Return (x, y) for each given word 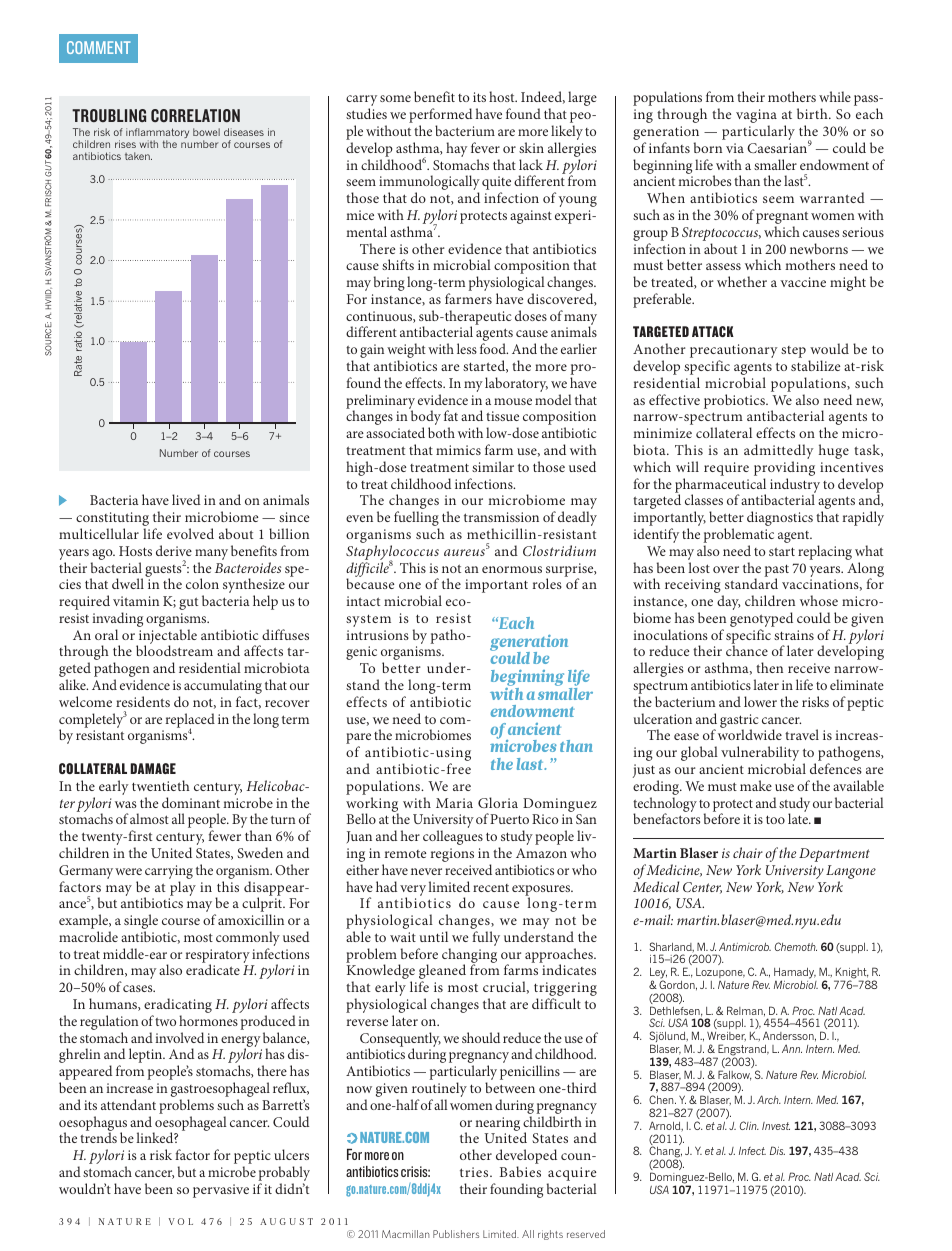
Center (702, 888)
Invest (776, 1126)
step (793, 352)
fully (486, 938)
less (467, 348)
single (141, 923)
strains (794, 635)
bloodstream (174, 650)
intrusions (377, 635)
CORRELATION (195, 115)
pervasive (221, 1191)
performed (440, 117)
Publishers (456, 1234)
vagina (756, 117)
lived (186, 499)
